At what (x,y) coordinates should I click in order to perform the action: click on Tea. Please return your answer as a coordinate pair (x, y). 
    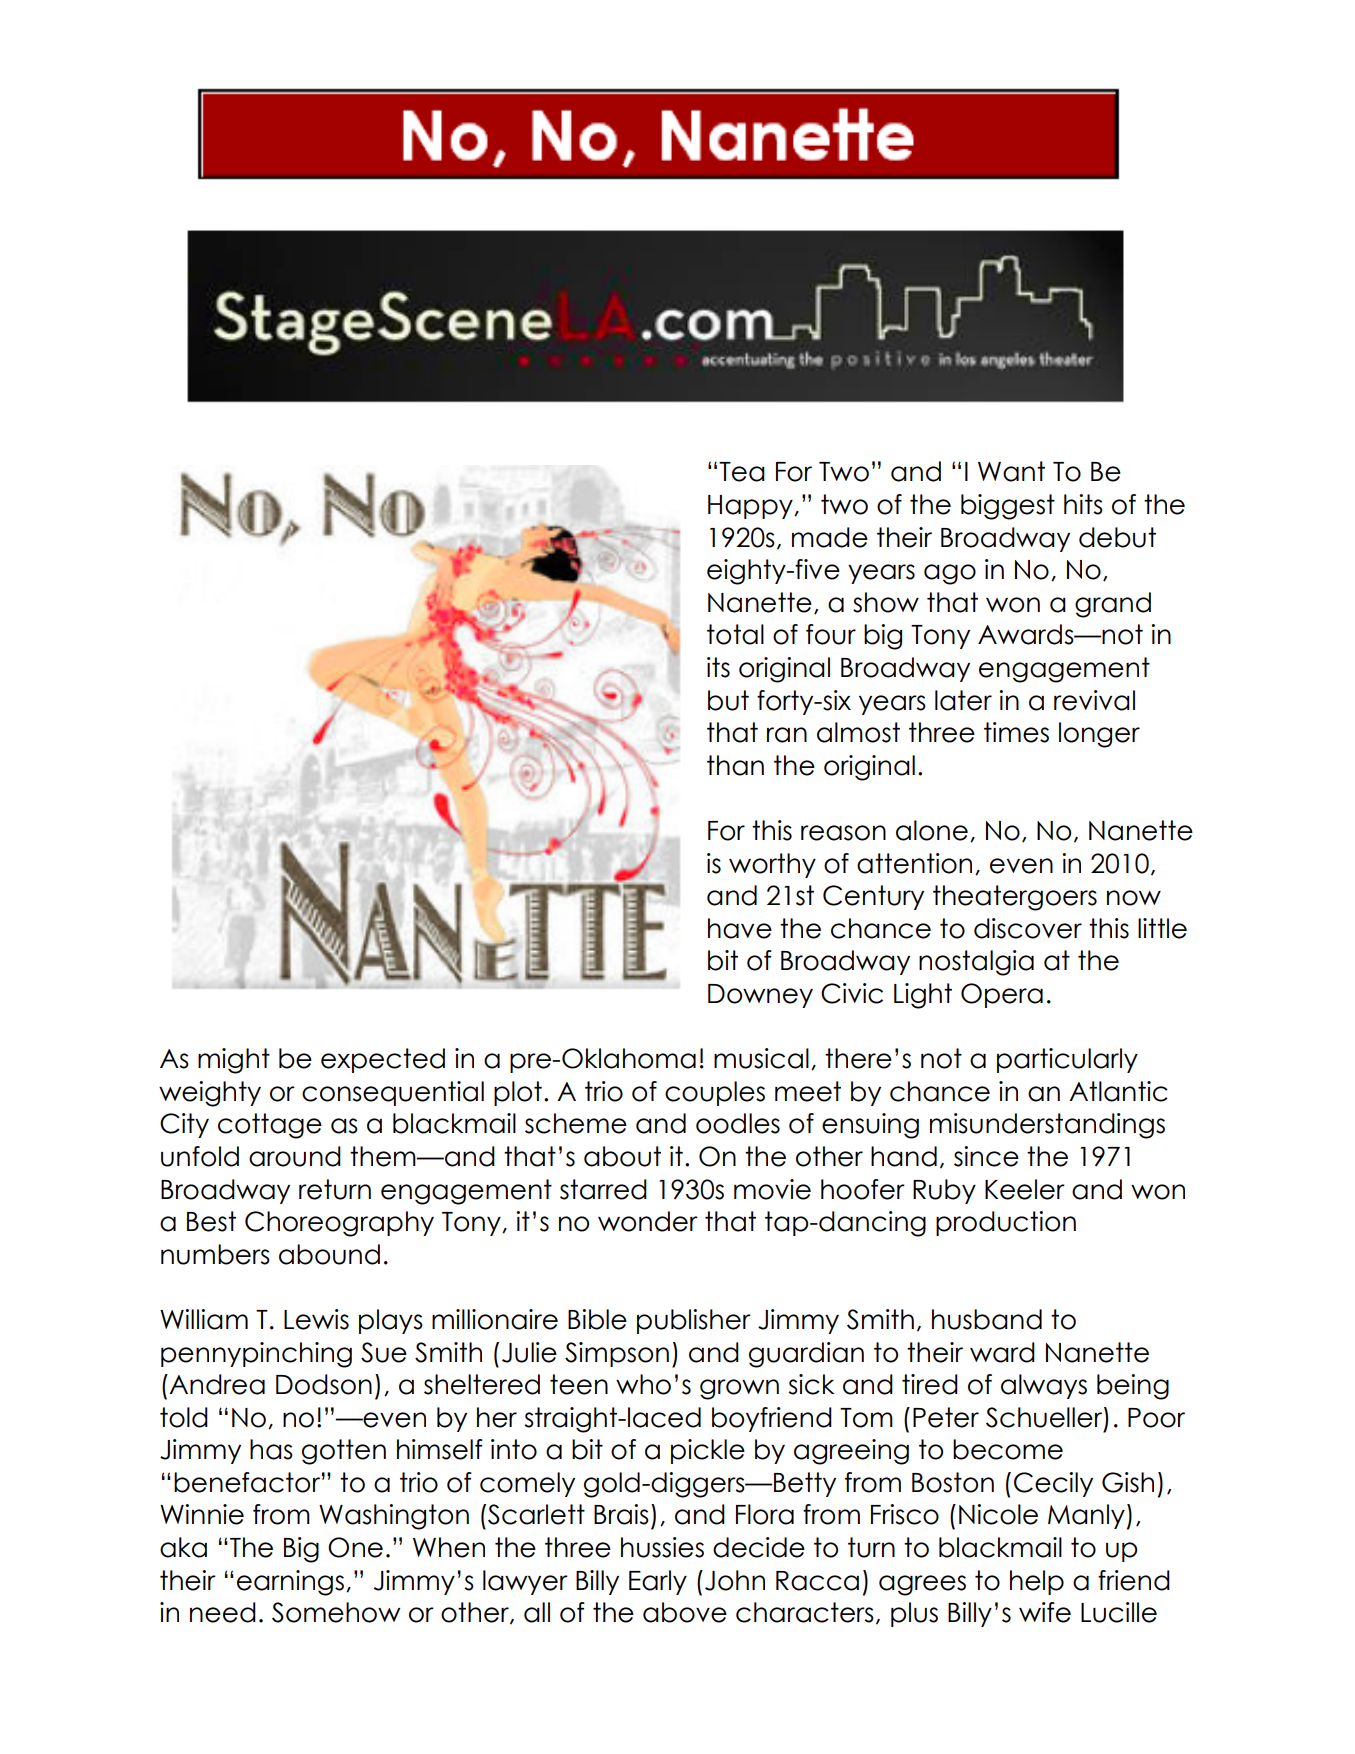
    Looking at the image, I should click on (742, 472).
